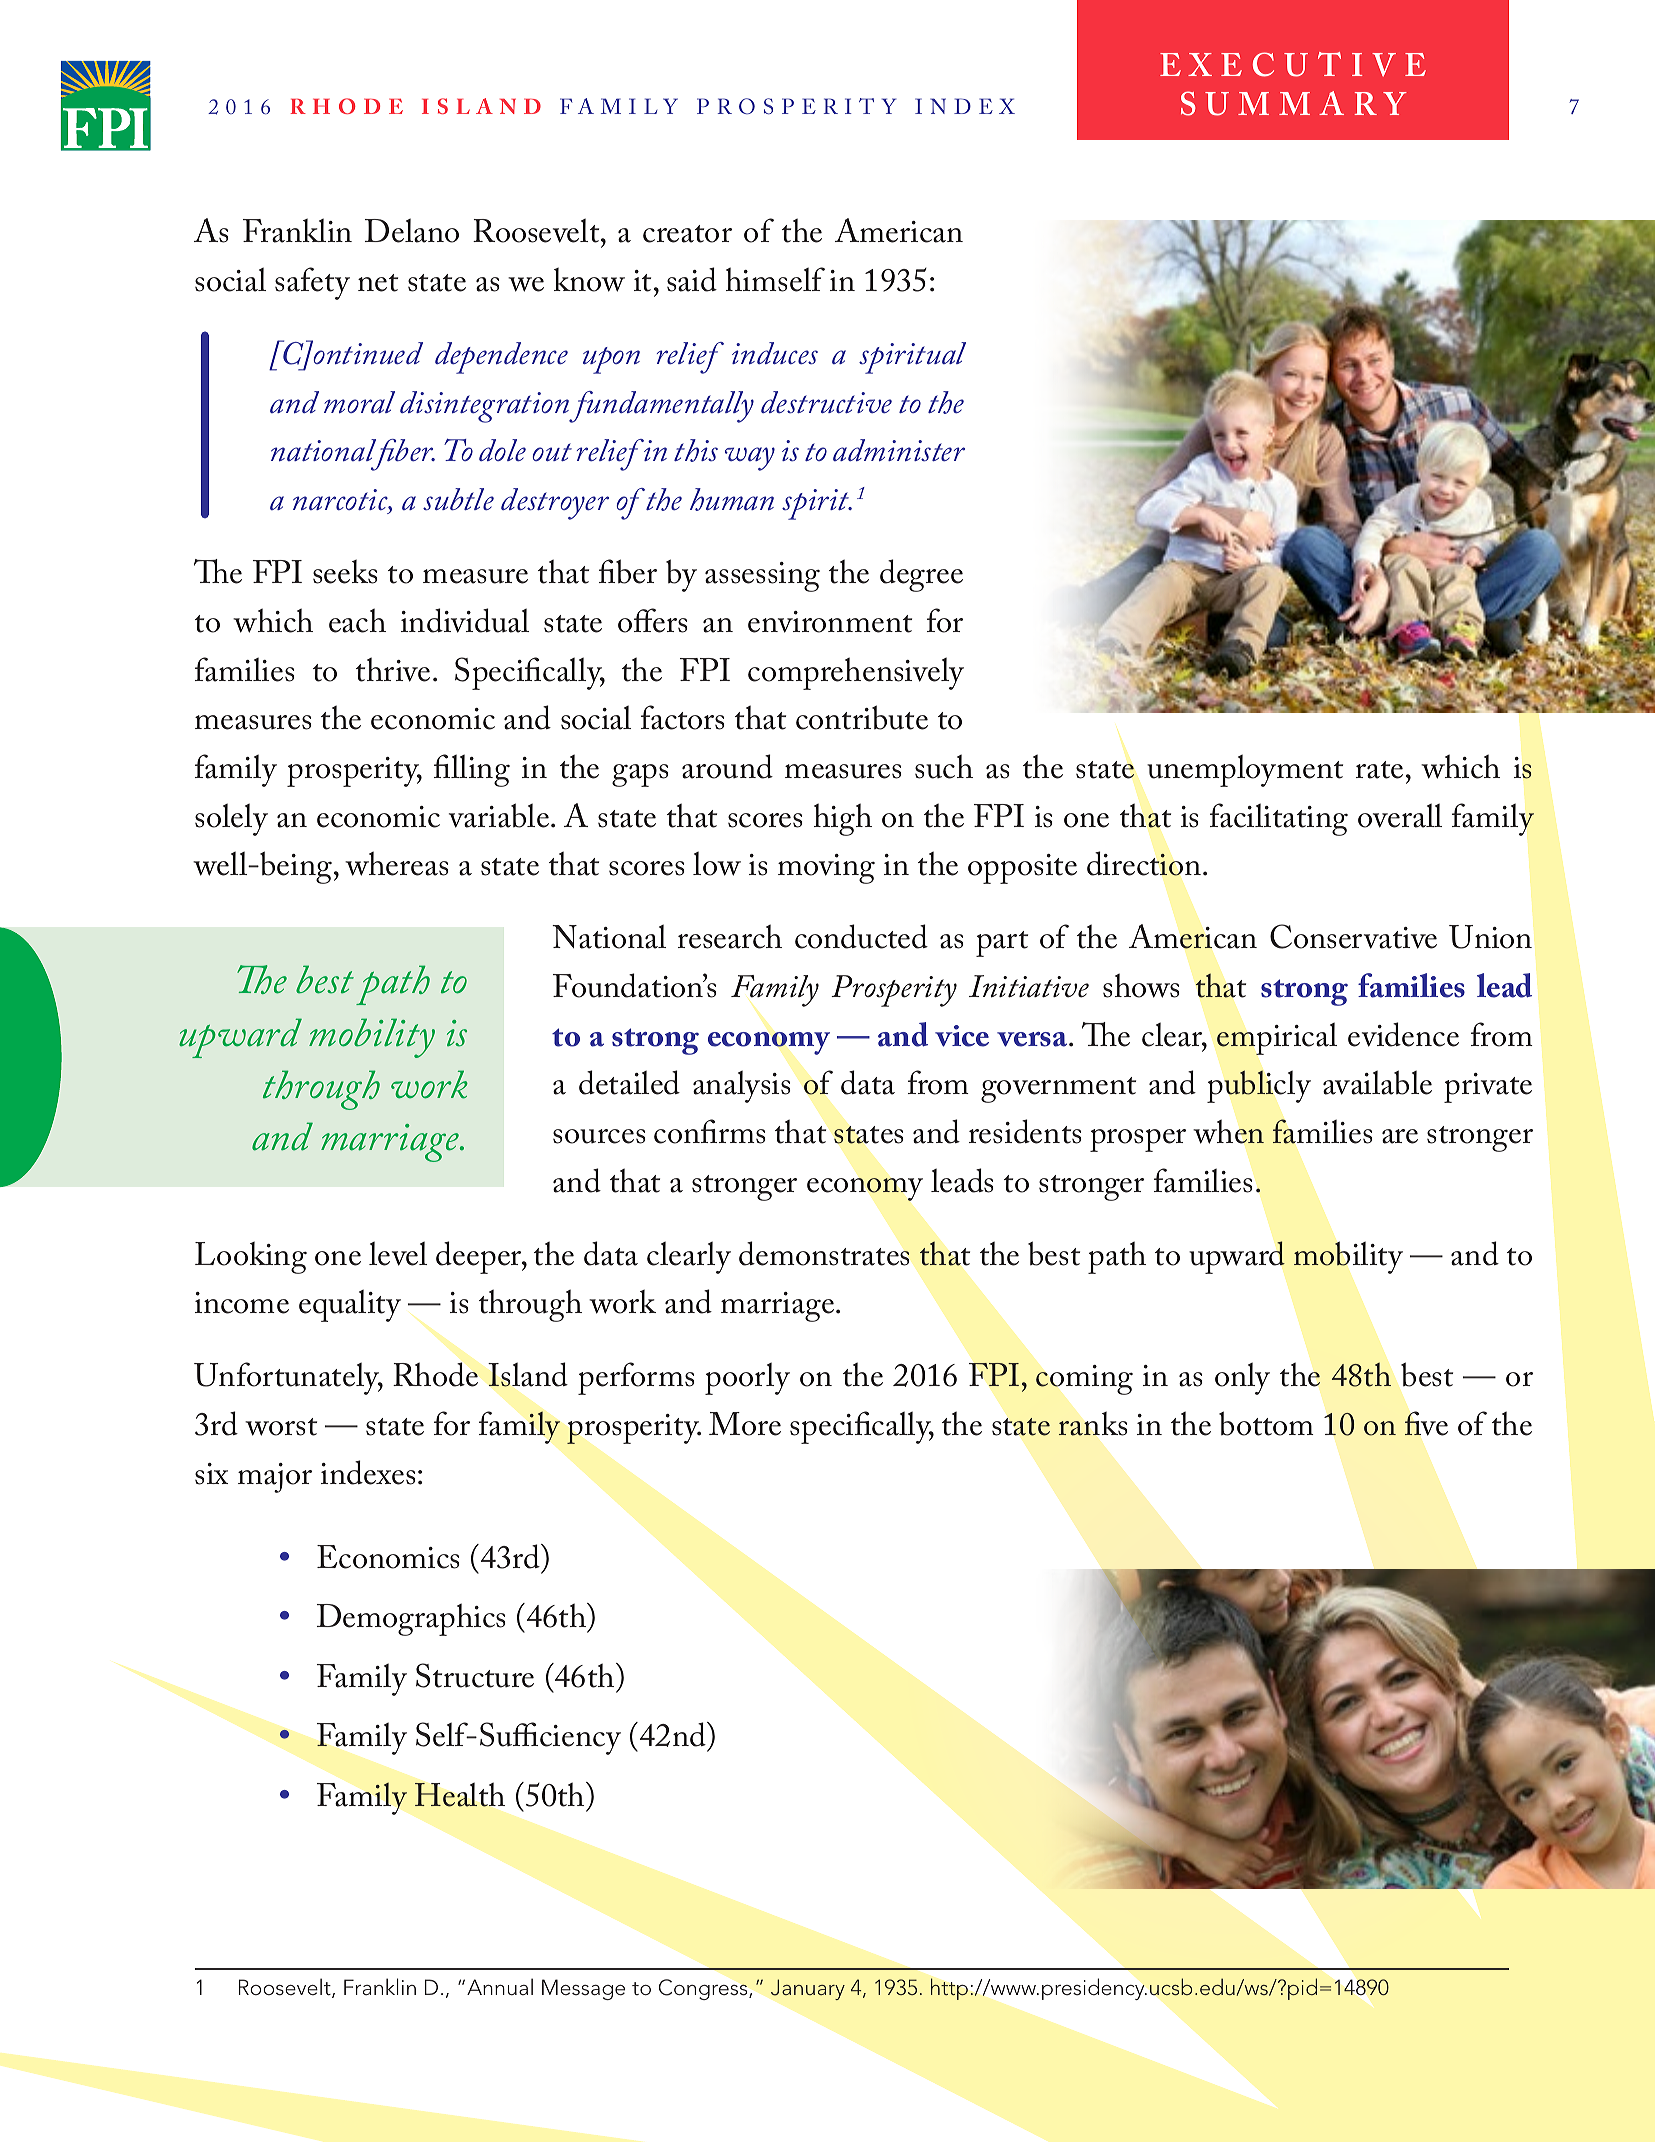 The height and width of the screenshot is (2142, 1655). I want to click on SUMMARY, so click(1294, 103).
